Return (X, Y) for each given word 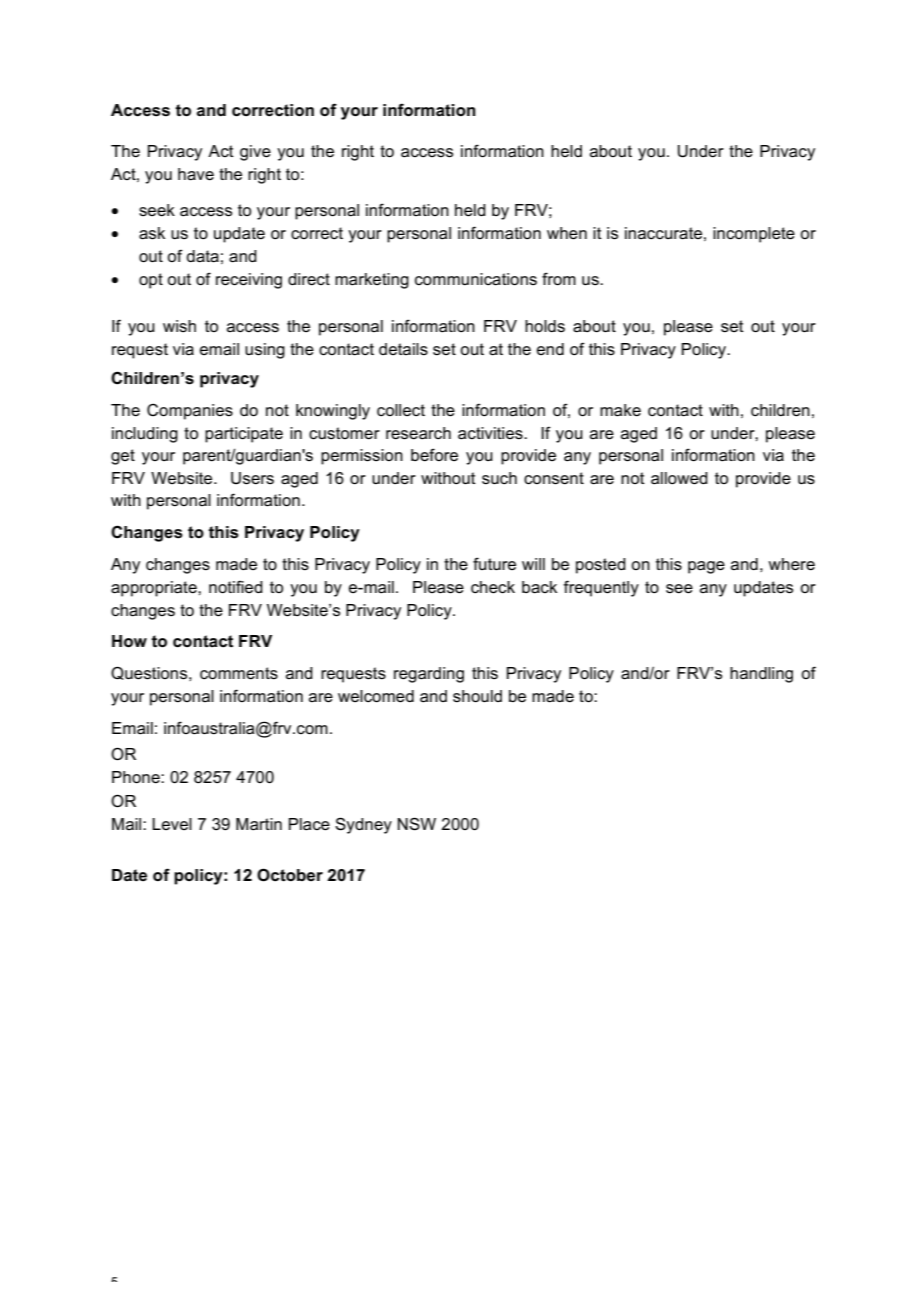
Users (252, 478)
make (620, 410)
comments (239, 673)
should (477, 696)
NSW (417, 824)
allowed (679, 478)
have (196, 174)
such (499, 478)
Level (172, 824)
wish (179, 326)
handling (761, 675)
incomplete (754, 235)
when (567, 233)
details (403, 349)
